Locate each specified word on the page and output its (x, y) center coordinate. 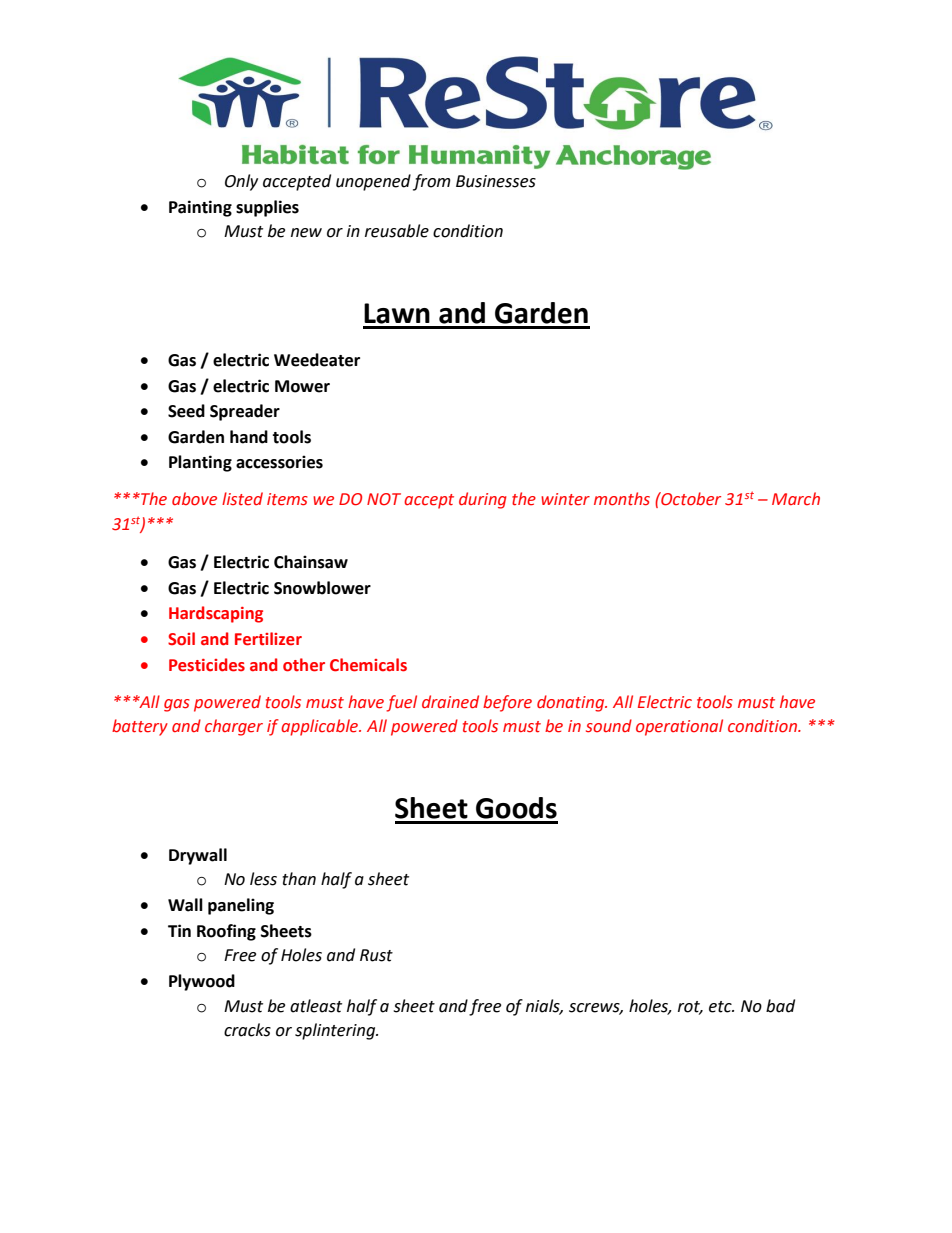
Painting (200, 208)
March (796, 498)
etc (721, 1007)
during (483, 500)
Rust (376, 955)
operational (679, 727)
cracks (247, 1030)
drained (450, 702)
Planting (200, 463)
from (432, 182)
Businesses (496, 181)
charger (234, 727)
